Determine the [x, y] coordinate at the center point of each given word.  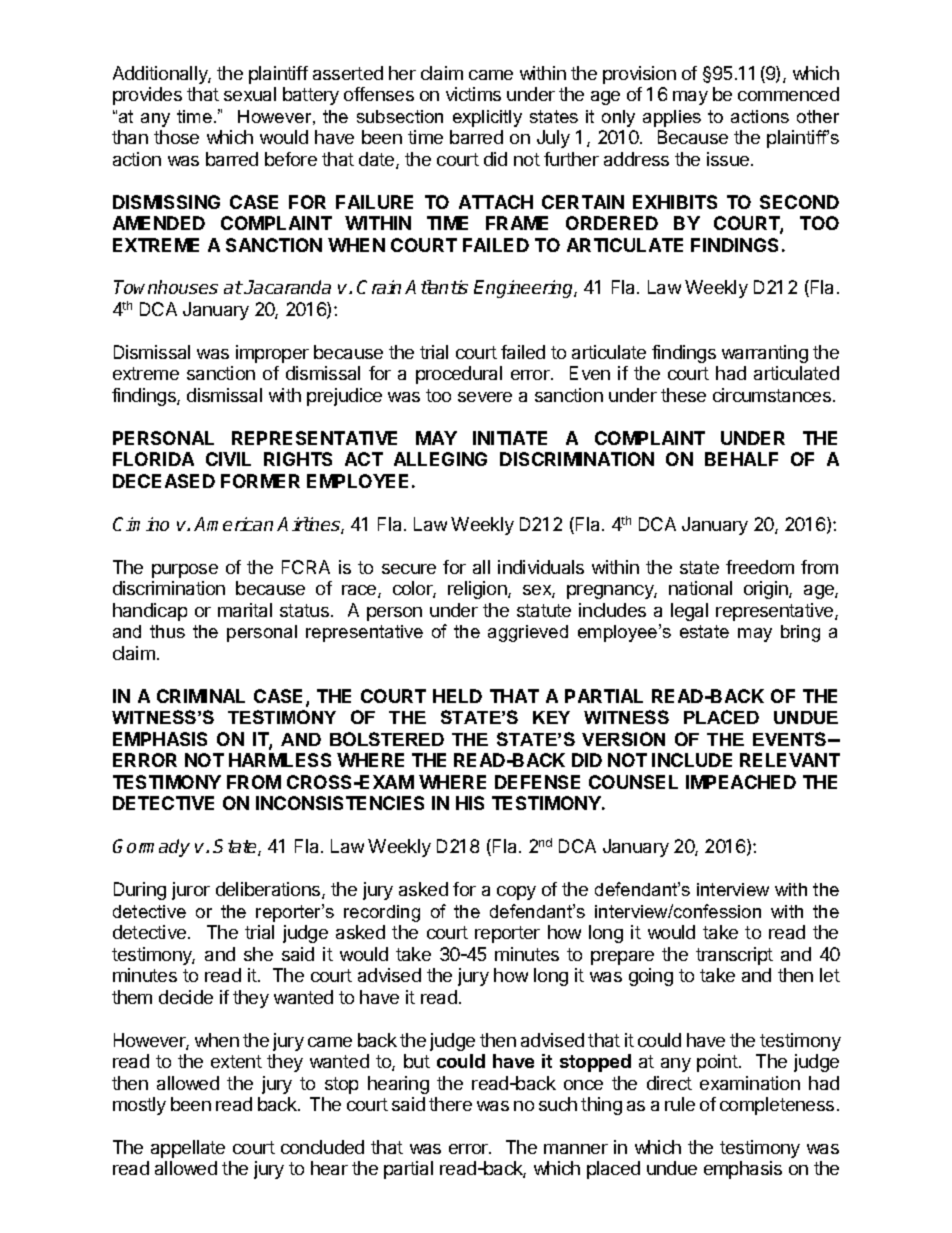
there [450, 1104]
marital [245, 610]
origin [767, 590]
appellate [188, 1149]
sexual [250, 94]
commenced [788, 94]
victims [473, 94]
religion [478, 590]
